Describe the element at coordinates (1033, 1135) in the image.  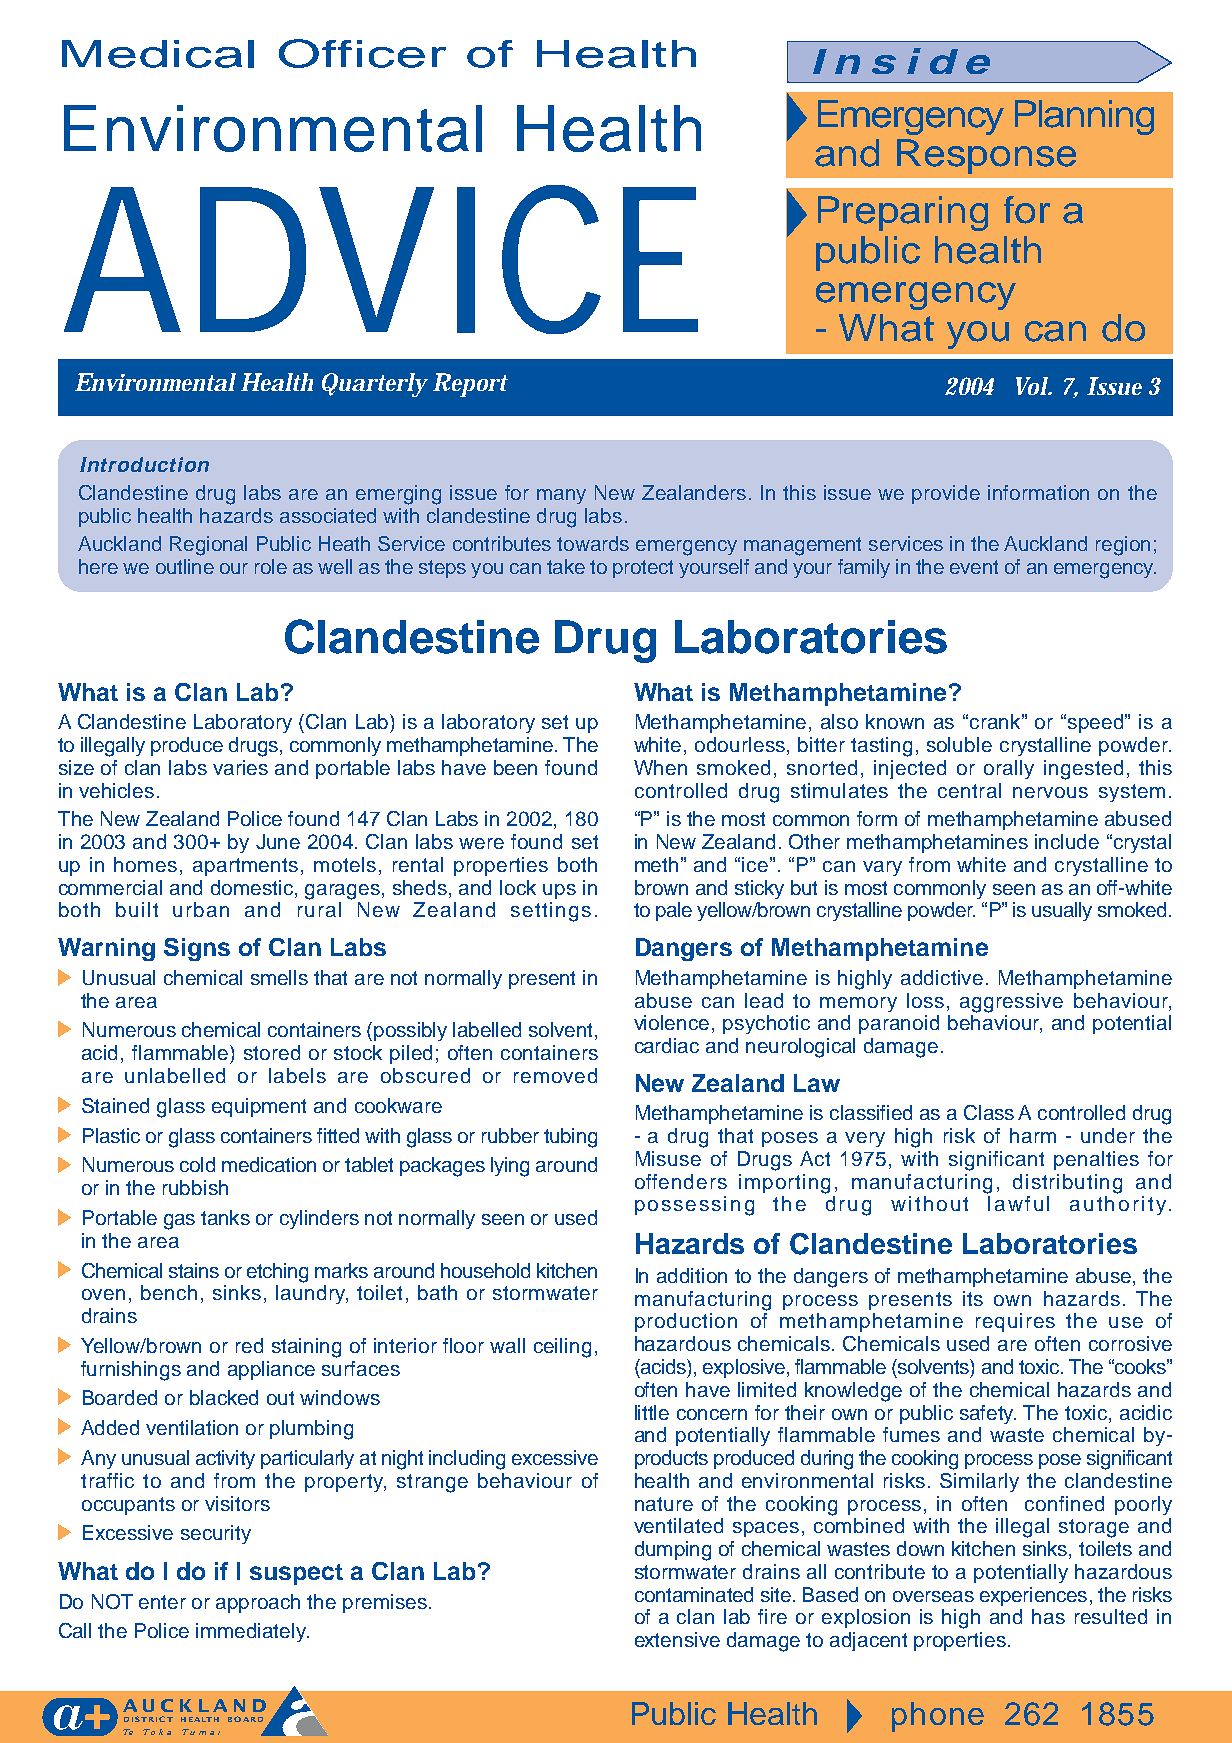
I see `harm` at that location.
